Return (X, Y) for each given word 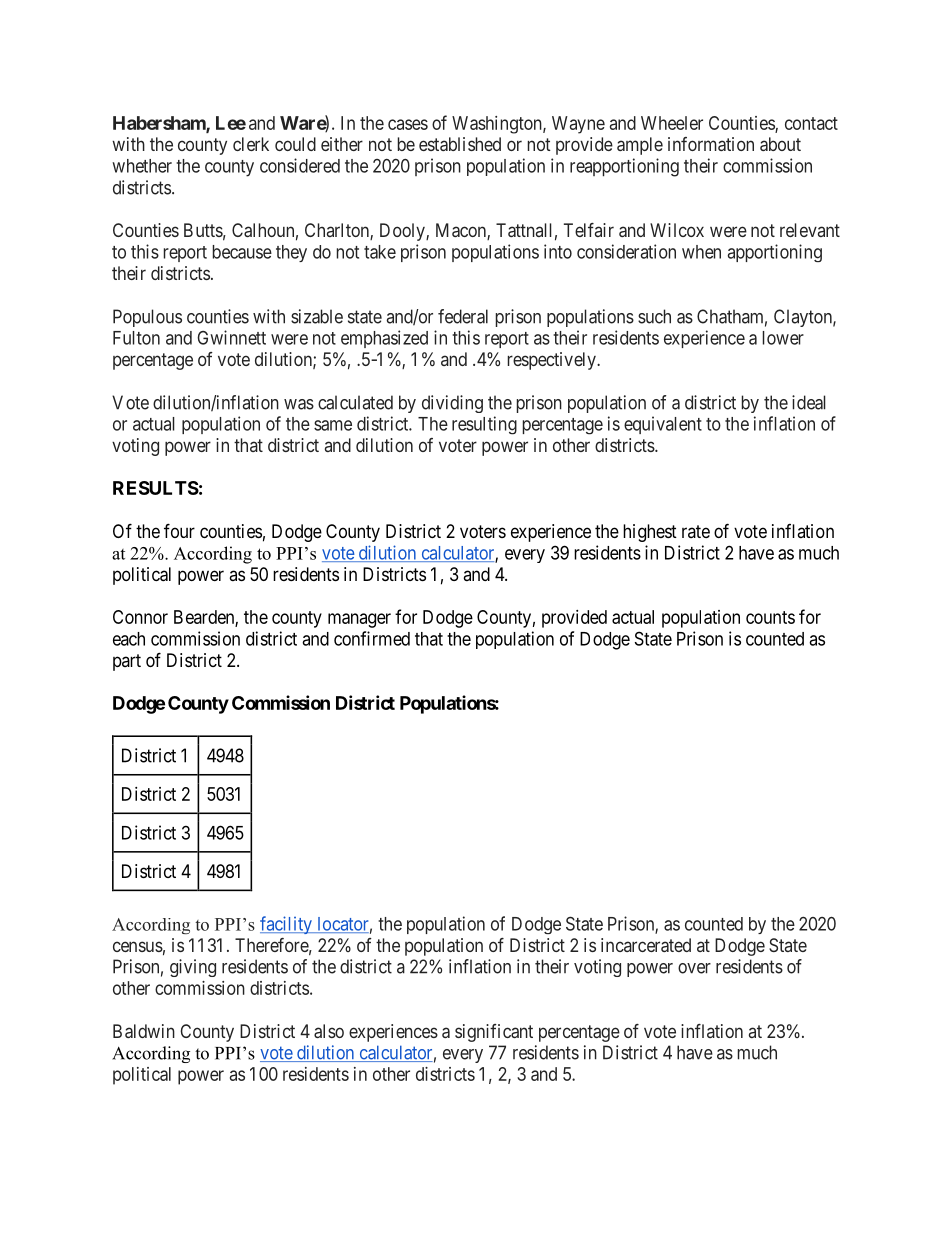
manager (359, 620)
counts (770, 617)
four (179, 530)
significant (494, 1033)
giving (193, 968)
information (711, 144)
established (460, 144)
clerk (251, 144)
